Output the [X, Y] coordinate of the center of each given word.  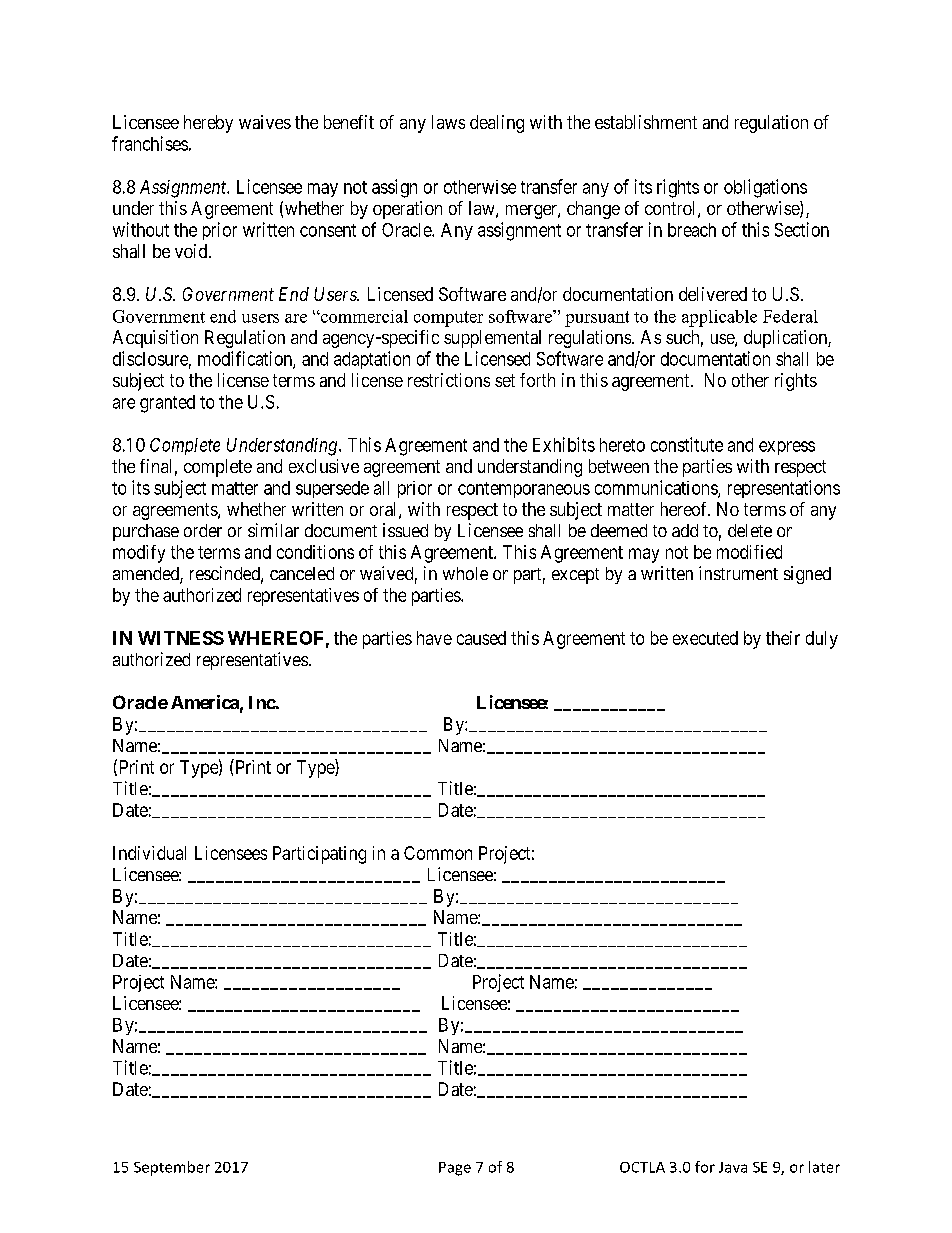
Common [438, 853]
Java [733, 1167]
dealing [497, 124]
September [172, 1168]
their [783, 638]
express [787, 448]
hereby [208, 124]
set [505, 380]
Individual [149, 853]
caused [481, 638]
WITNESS [181, 638]
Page [455, 1169]
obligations [765, 188]
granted [167, 404]
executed [705, 638]
